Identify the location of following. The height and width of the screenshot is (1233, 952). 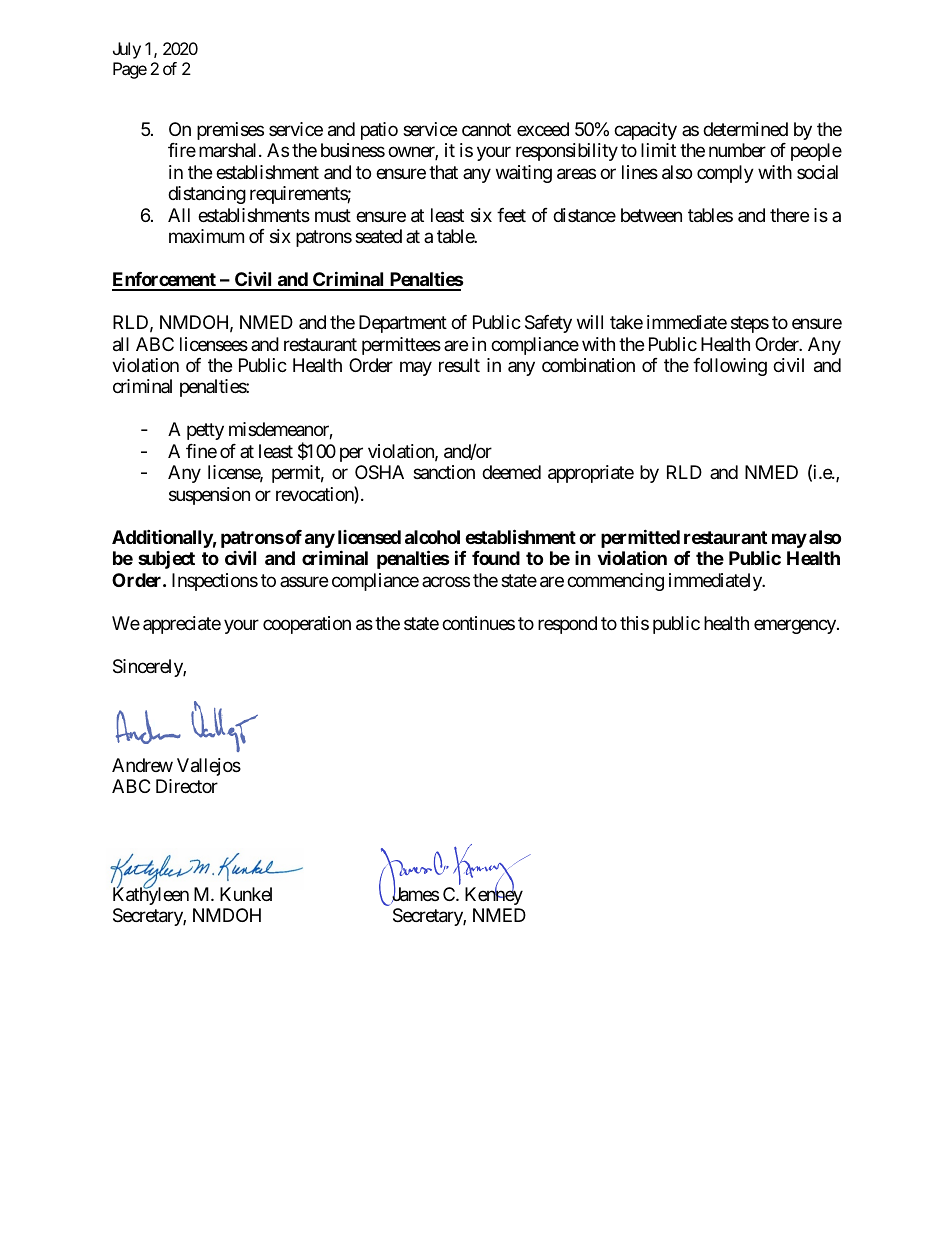
(730, 367).
